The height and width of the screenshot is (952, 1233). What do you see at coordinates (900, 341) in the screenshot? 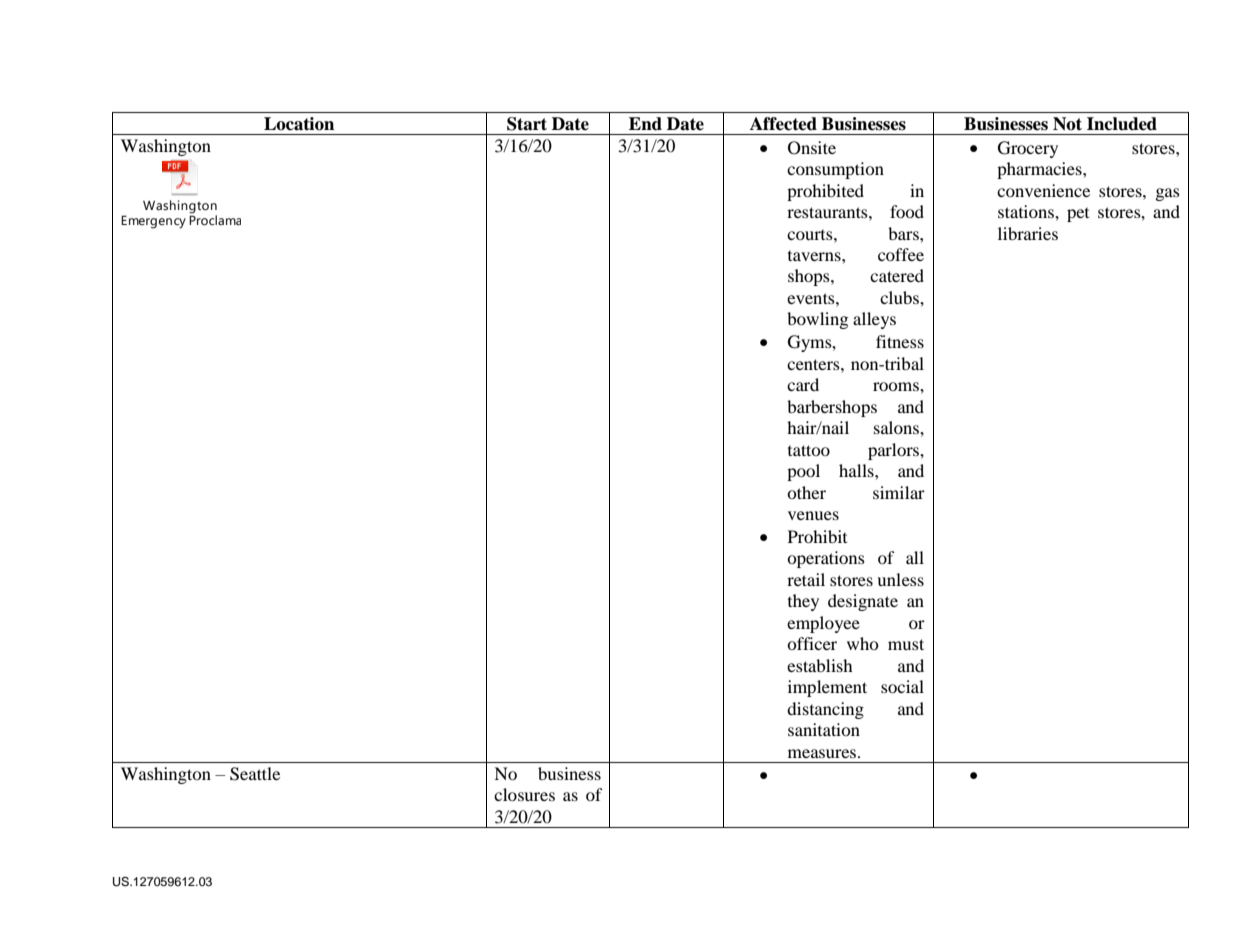
I see `fitness` at bounding box center [900, 341].
